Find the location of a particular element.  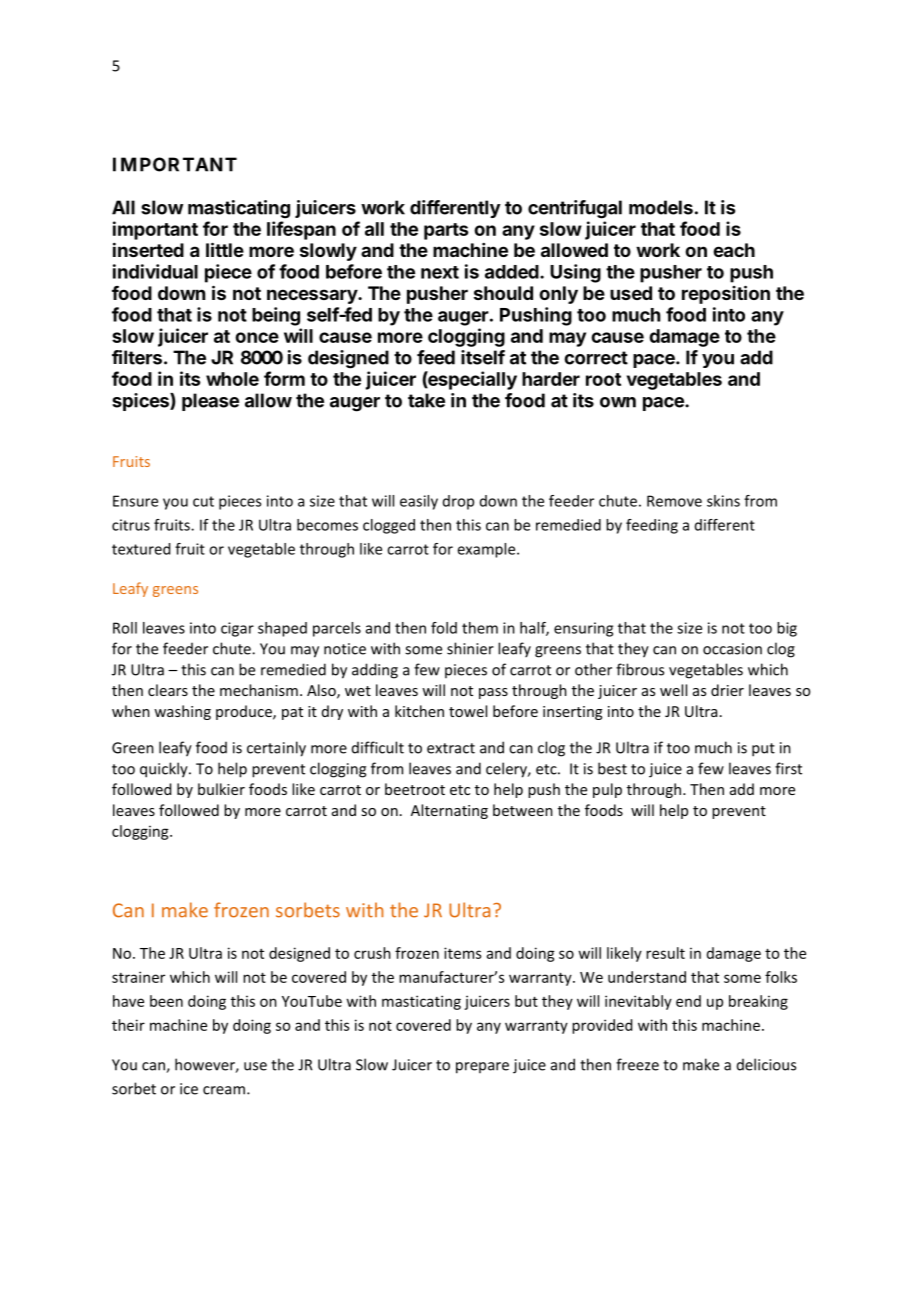

cream is located at coordinates (224, 1090).
